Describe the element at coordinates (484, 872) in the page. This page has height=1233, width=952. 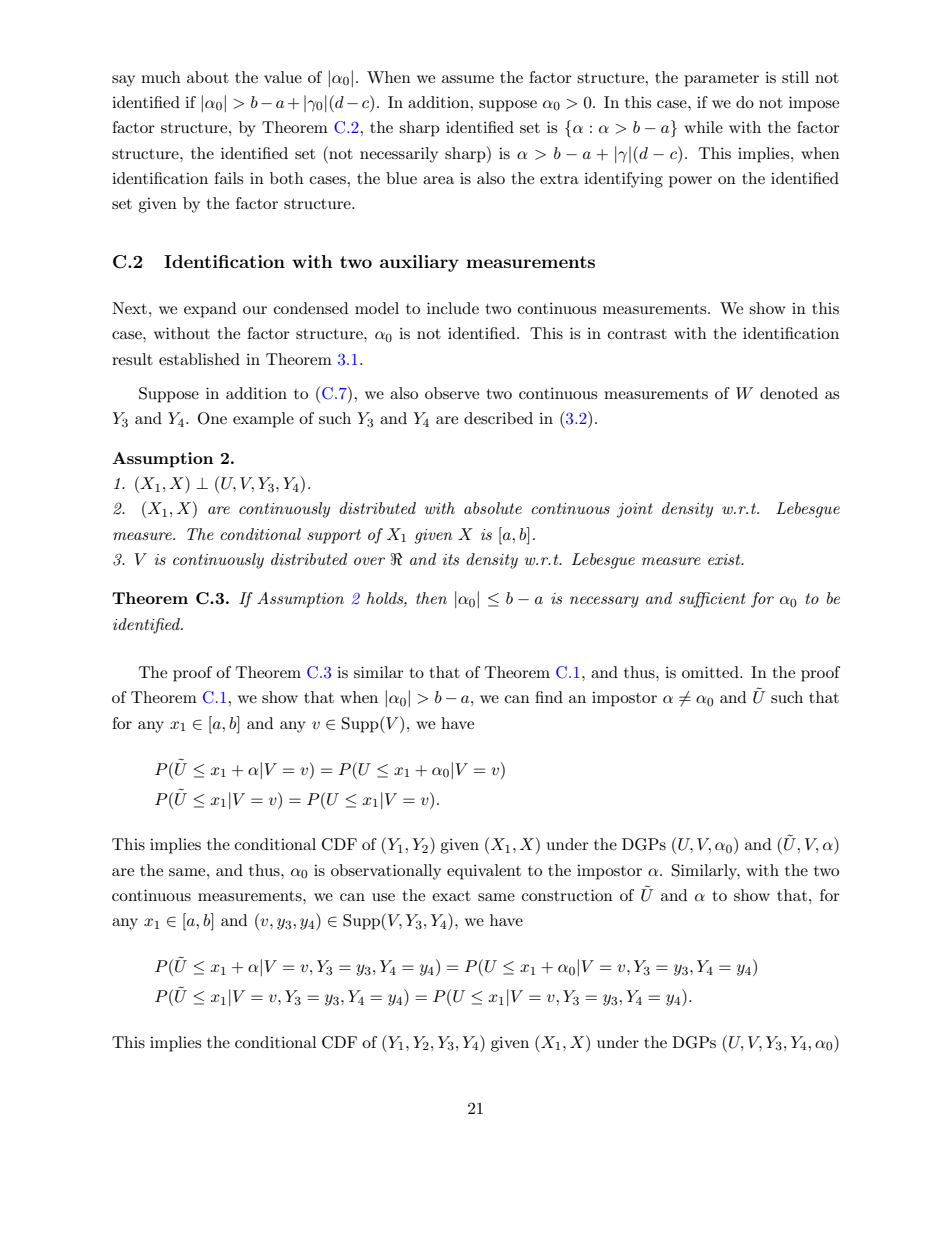
I see `equivalent` at that location.
